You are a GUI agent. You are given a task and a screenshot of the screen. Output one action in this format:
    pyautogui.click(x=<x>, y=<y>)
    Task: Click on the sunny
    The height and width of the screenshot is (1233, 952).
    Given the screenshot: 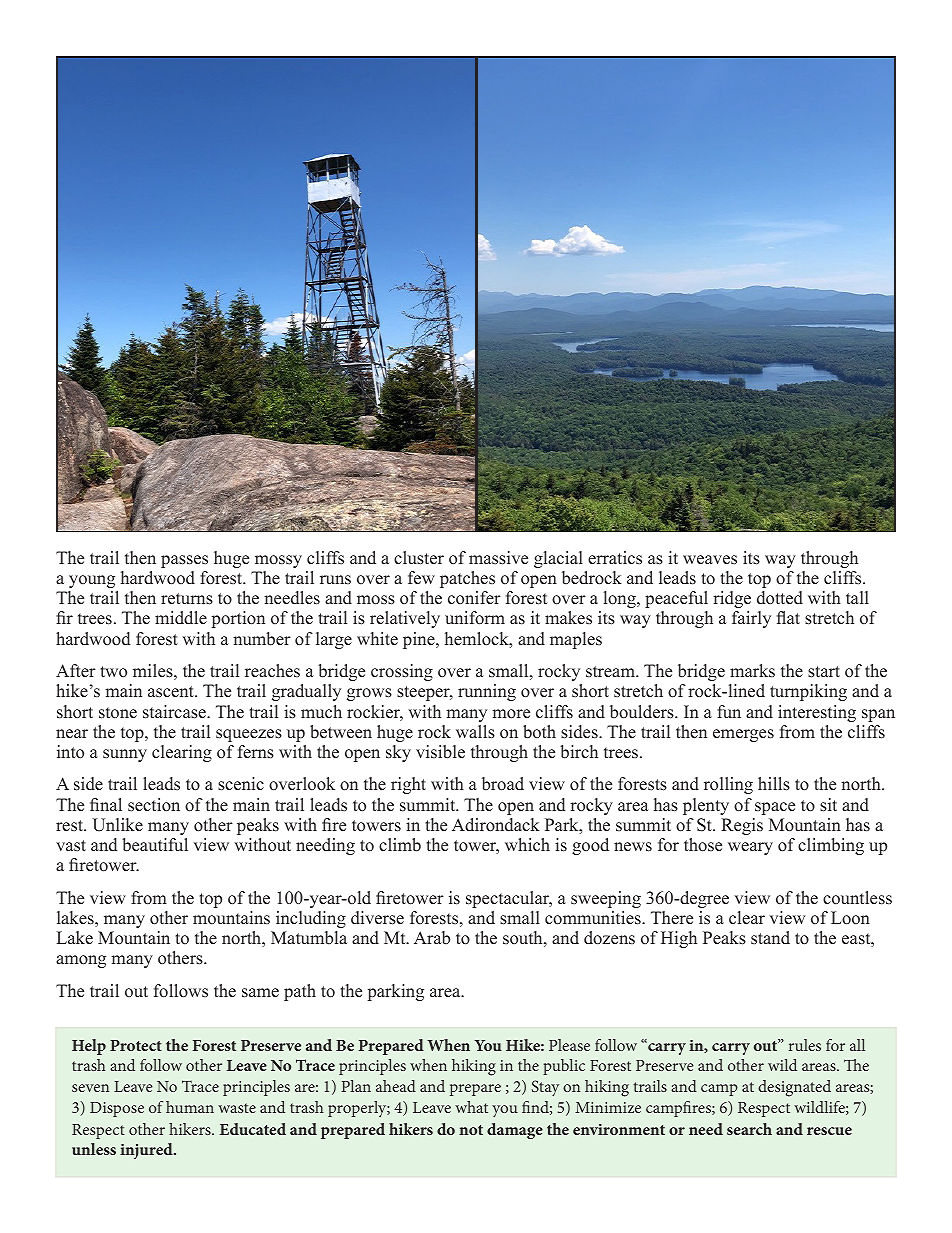 What is the action you would take?
    pyautogui.click(x=125, y=755)
